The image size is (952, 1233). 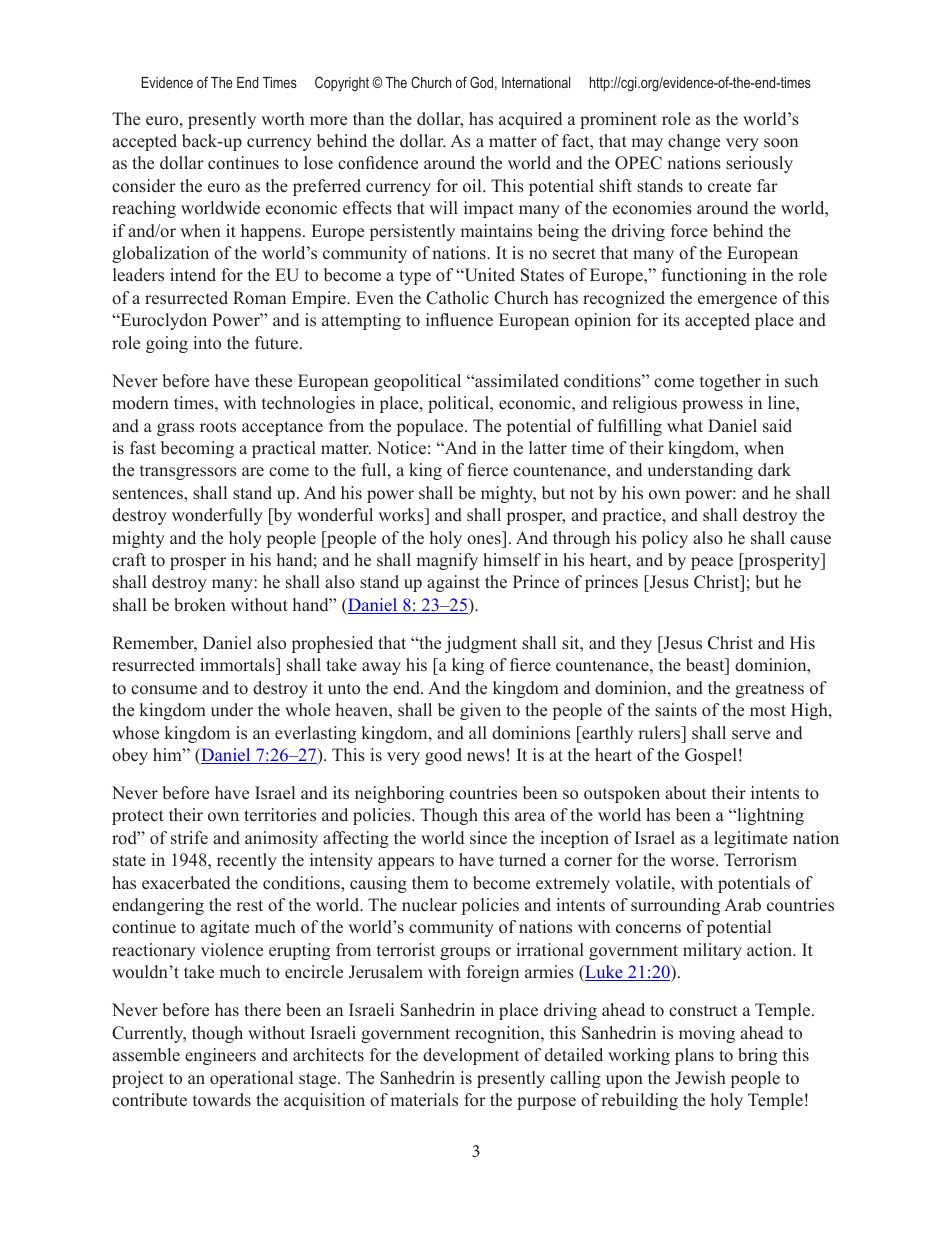 I want to click on development, so click(x=471, y=1056).
